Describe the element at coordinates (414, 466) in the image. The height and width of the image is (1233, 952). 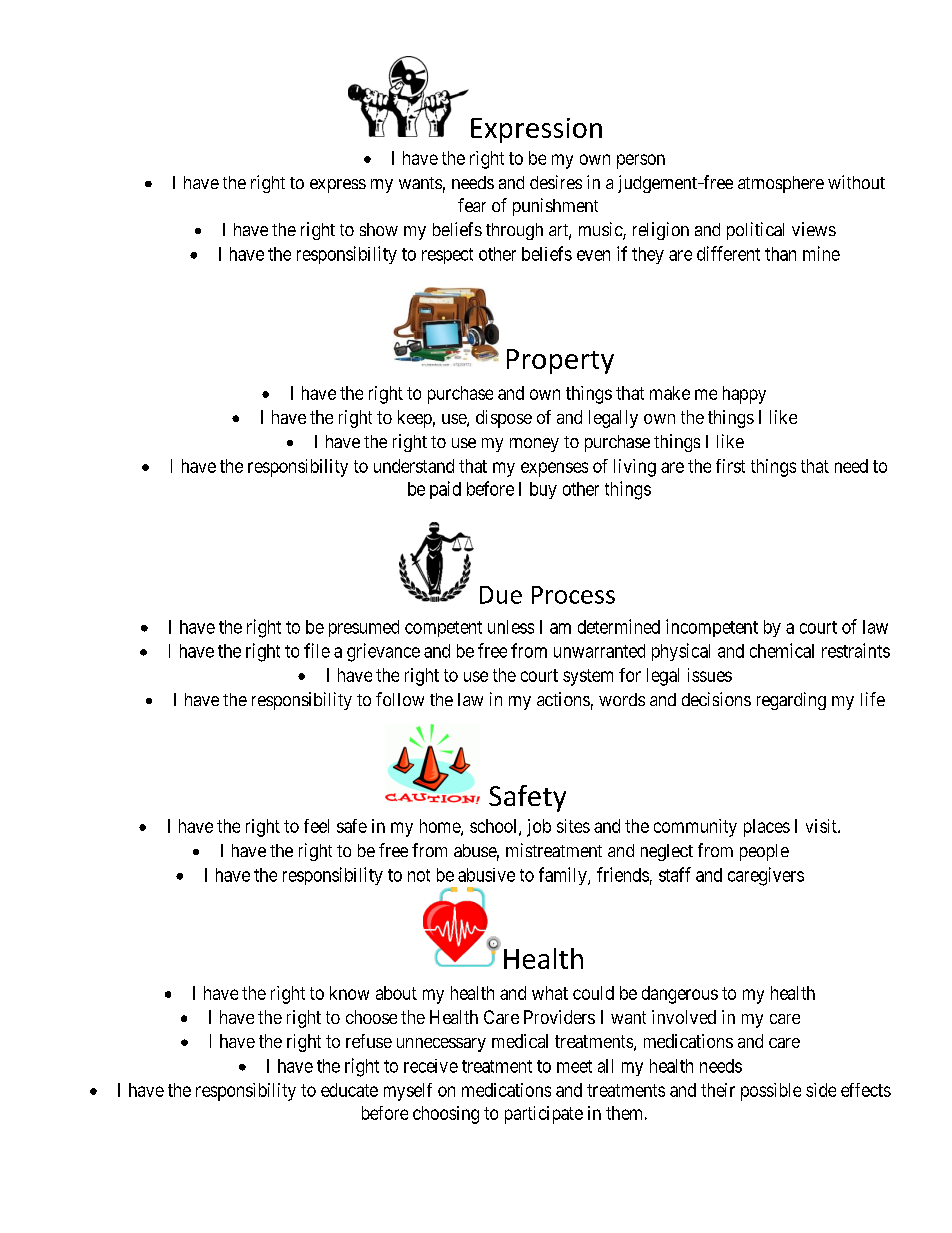
I see `understand` at that location.
